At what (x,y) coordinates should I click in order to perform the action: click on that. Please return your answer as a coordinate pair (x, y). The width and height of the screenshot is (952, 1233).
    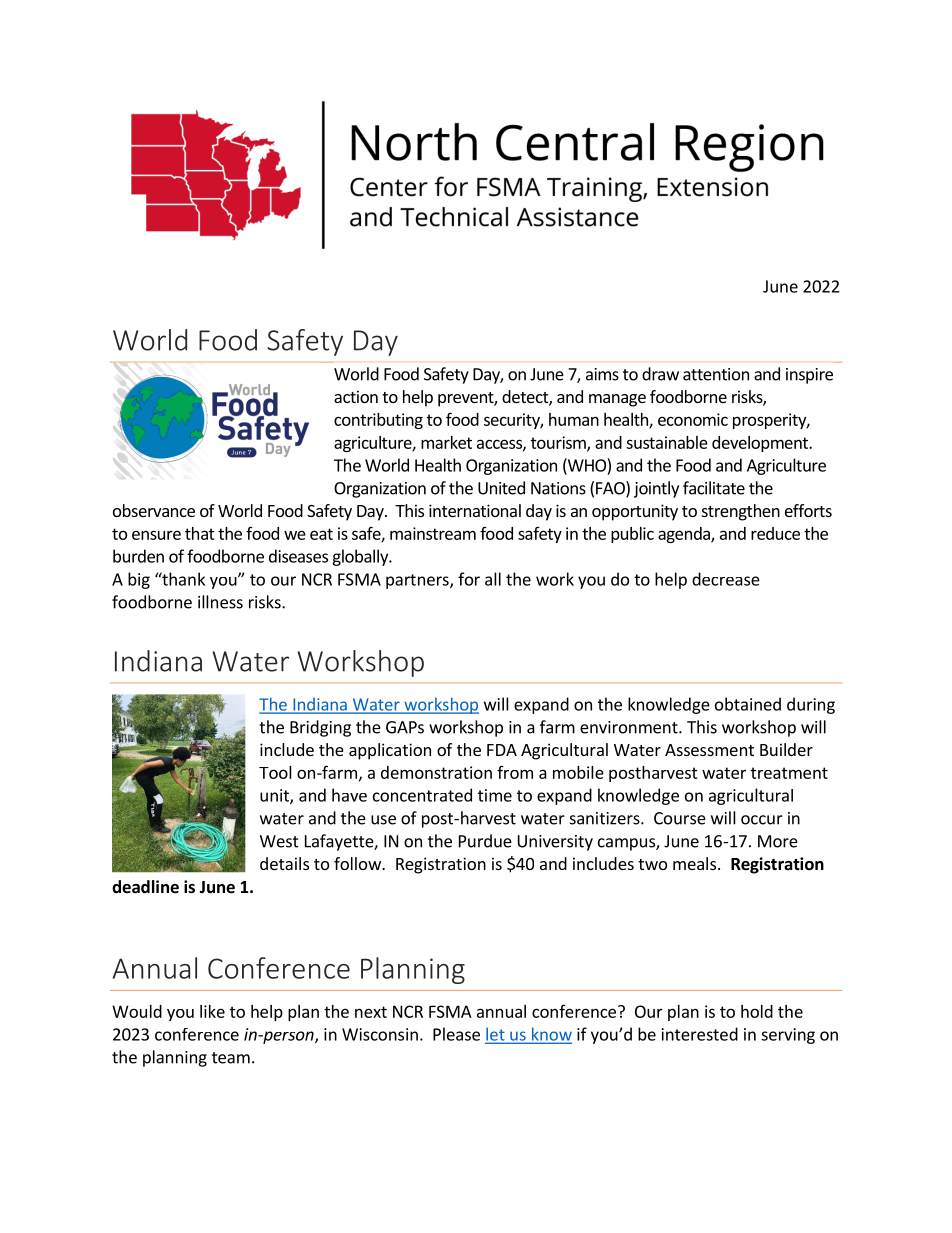
    Looking at the image, I should click on (200, 533).
